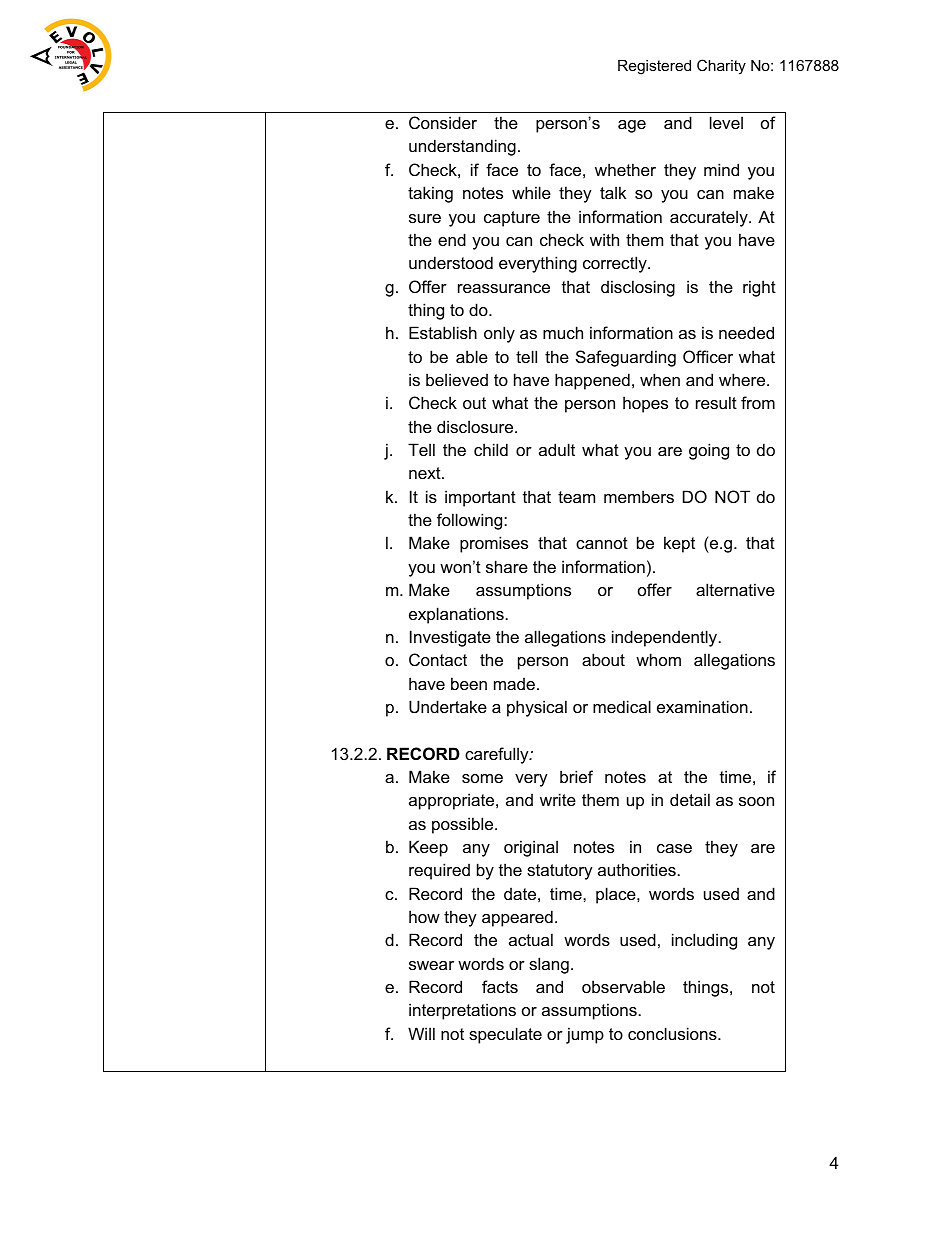  Describe the element at coordinates (702, 706) in the screenshot. I see `examination` at that location.
